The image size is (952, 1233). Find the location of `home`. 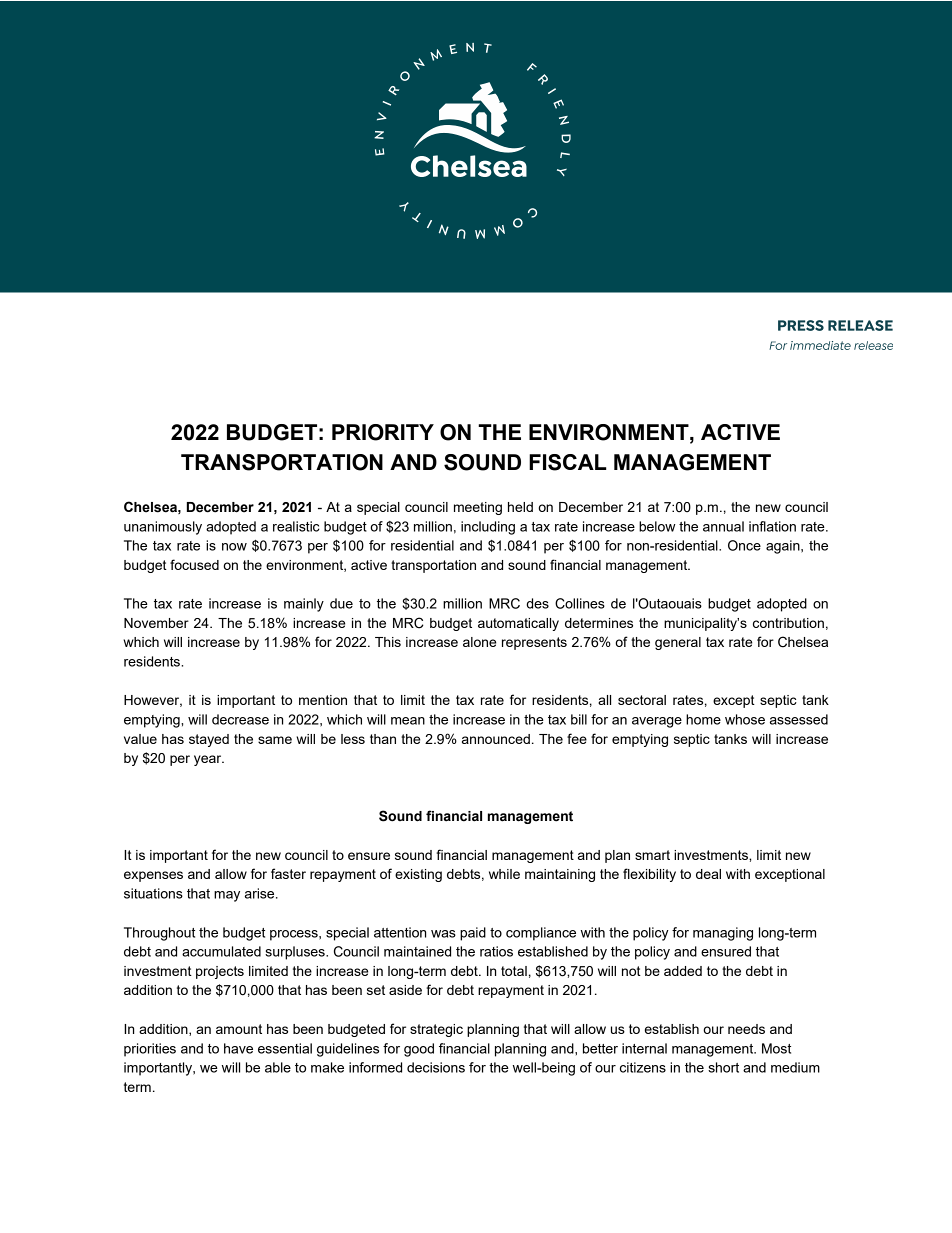

home is located at coordinates (703, 719).
